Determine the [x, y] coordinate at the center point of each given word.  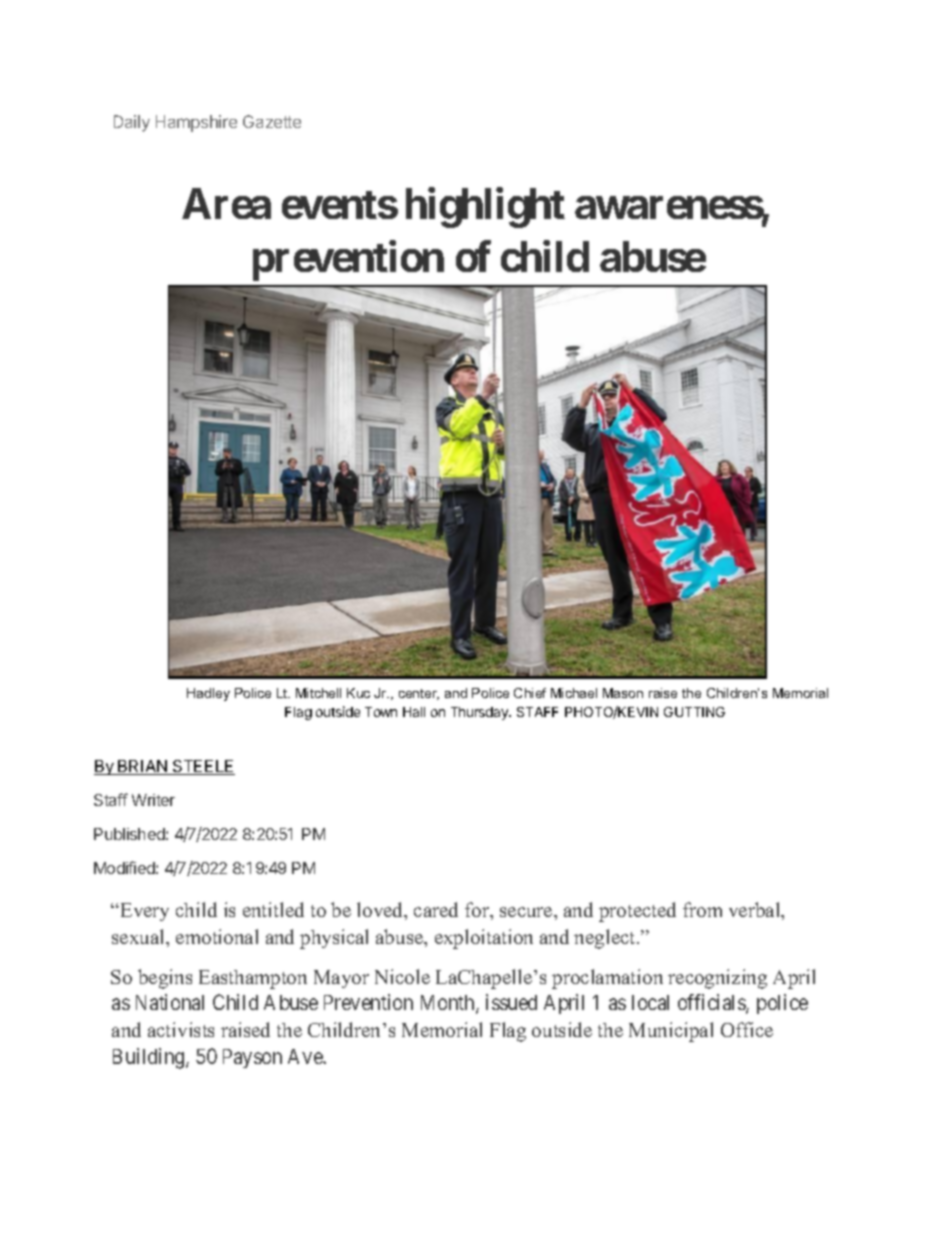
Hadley [208, 694]
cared [436, 909]
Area [226, 203]
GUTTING [694, 712]
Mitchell [318, 693]
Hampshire [196, 123]
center [419, 694]
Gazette [272, 121]
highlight [485, 208]
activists [181, 1029]
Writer [153, 800]
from [702, 909]
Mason [623, 693]
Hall [414, 712]
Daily [132, 123]
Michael [574, 693]
